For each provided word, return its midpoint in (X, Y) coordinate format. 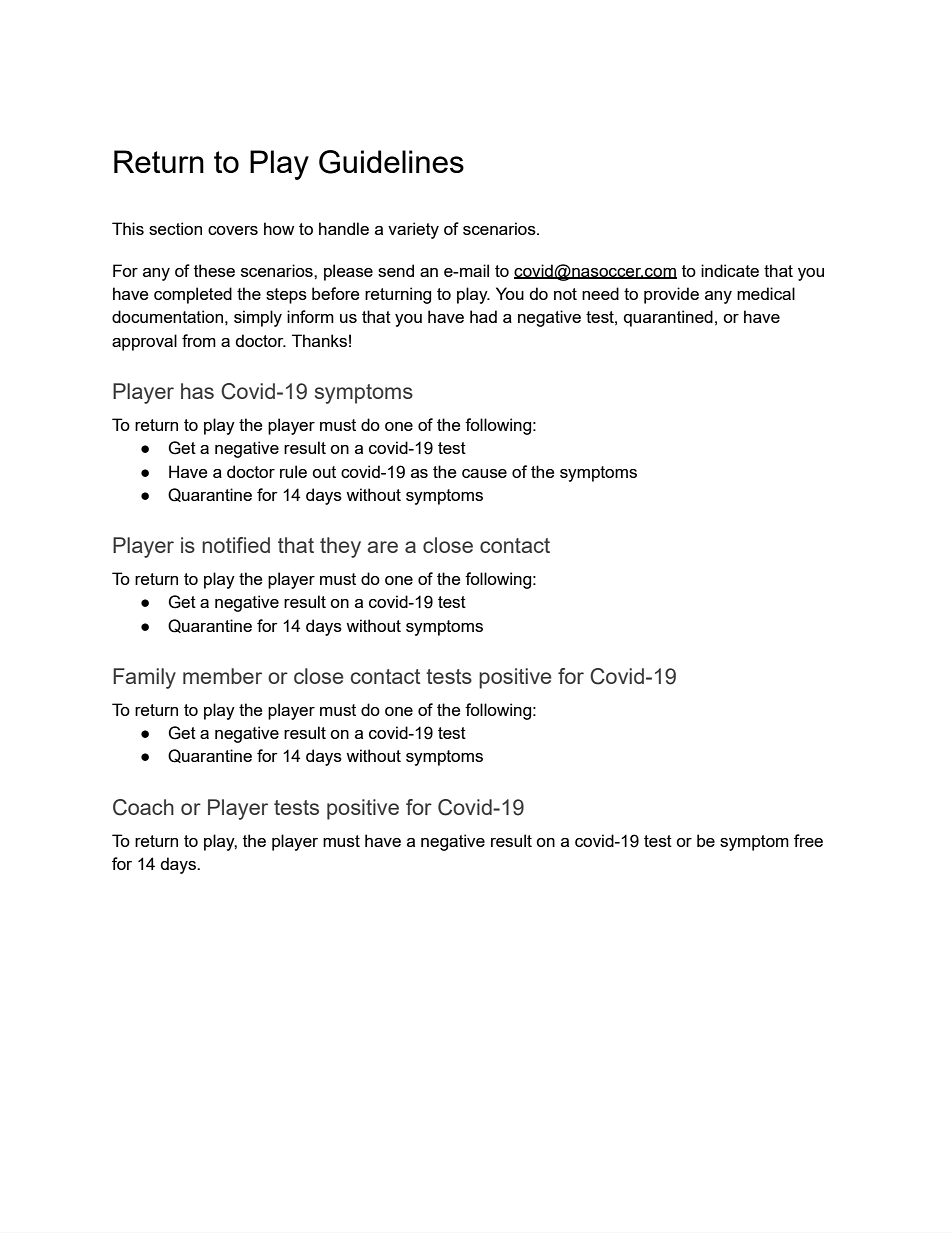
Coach (143, 807)
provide (671, 295)
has (197, 391)
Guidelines (391, 162)
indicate (730, 270)
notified (236, 545)
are (382, 547)
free (808, 840)
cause (484, 473)
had (483, 316)
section (175, 228)
